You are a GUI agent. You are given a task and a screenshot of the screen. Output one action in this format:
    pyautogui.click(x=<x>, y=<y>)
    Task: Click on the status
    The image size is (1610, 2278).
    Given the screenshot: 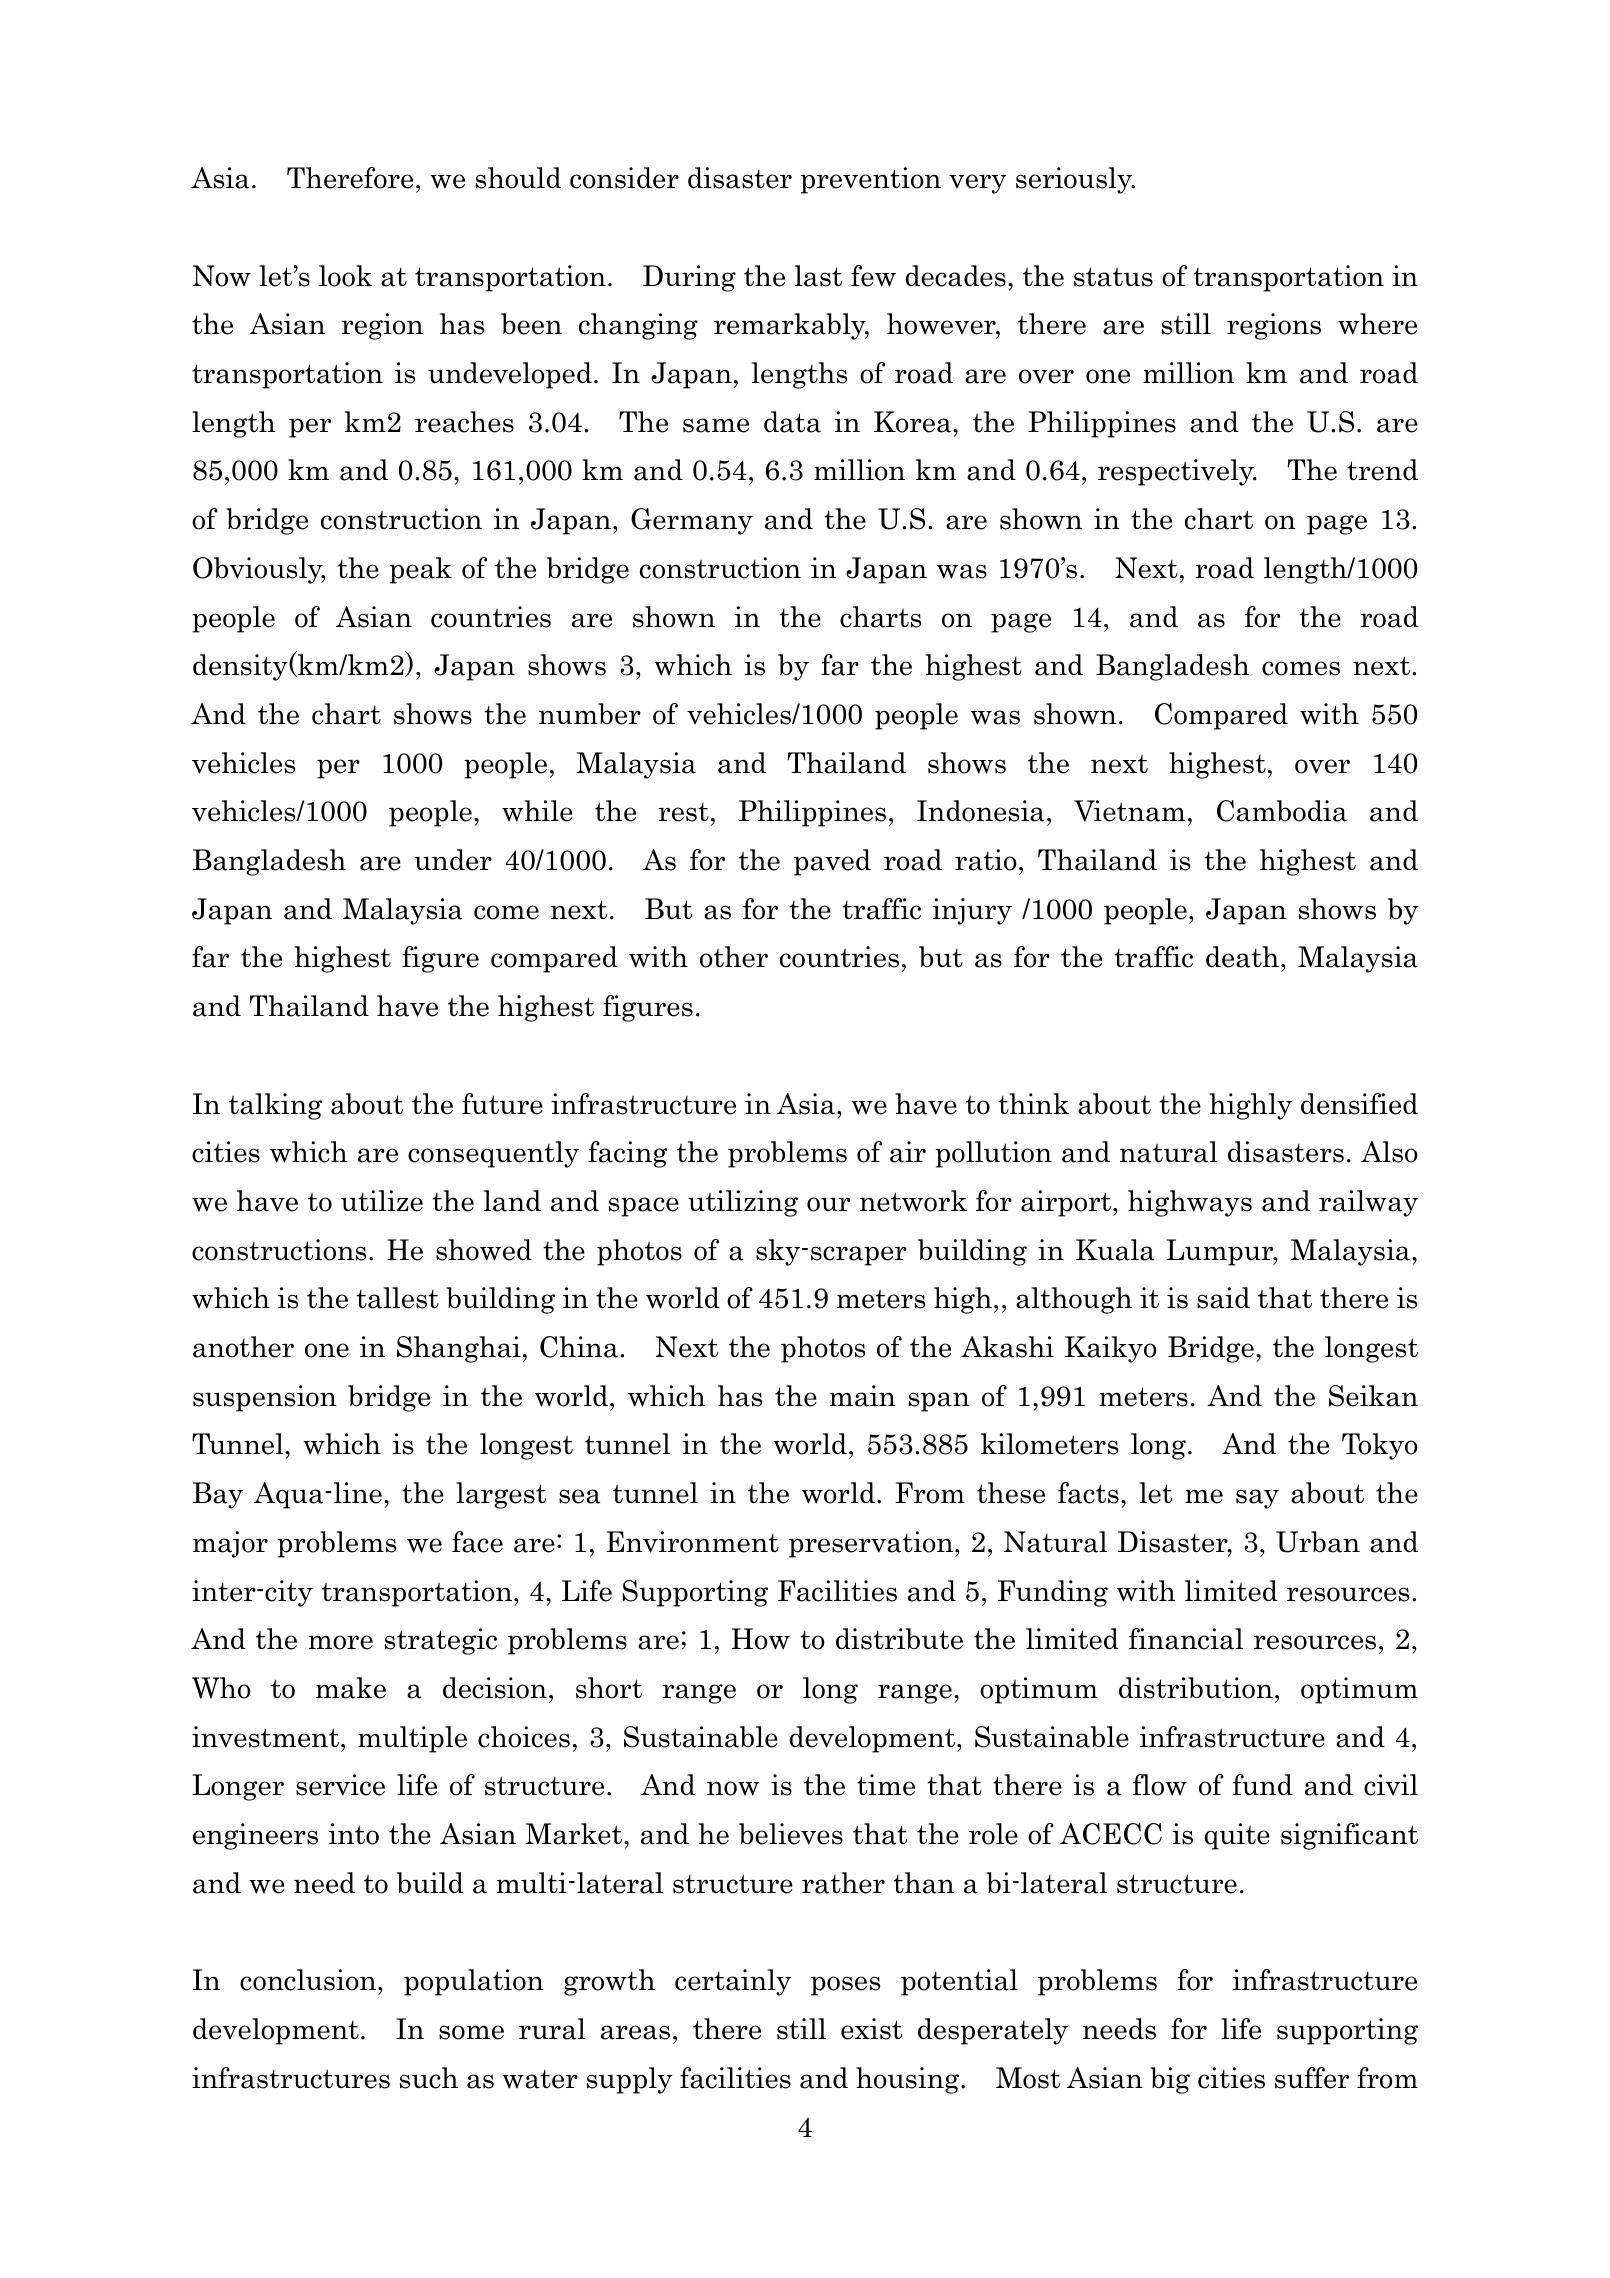 What is the action you would take?
    pyautogui.click(x=1113, y=277)
